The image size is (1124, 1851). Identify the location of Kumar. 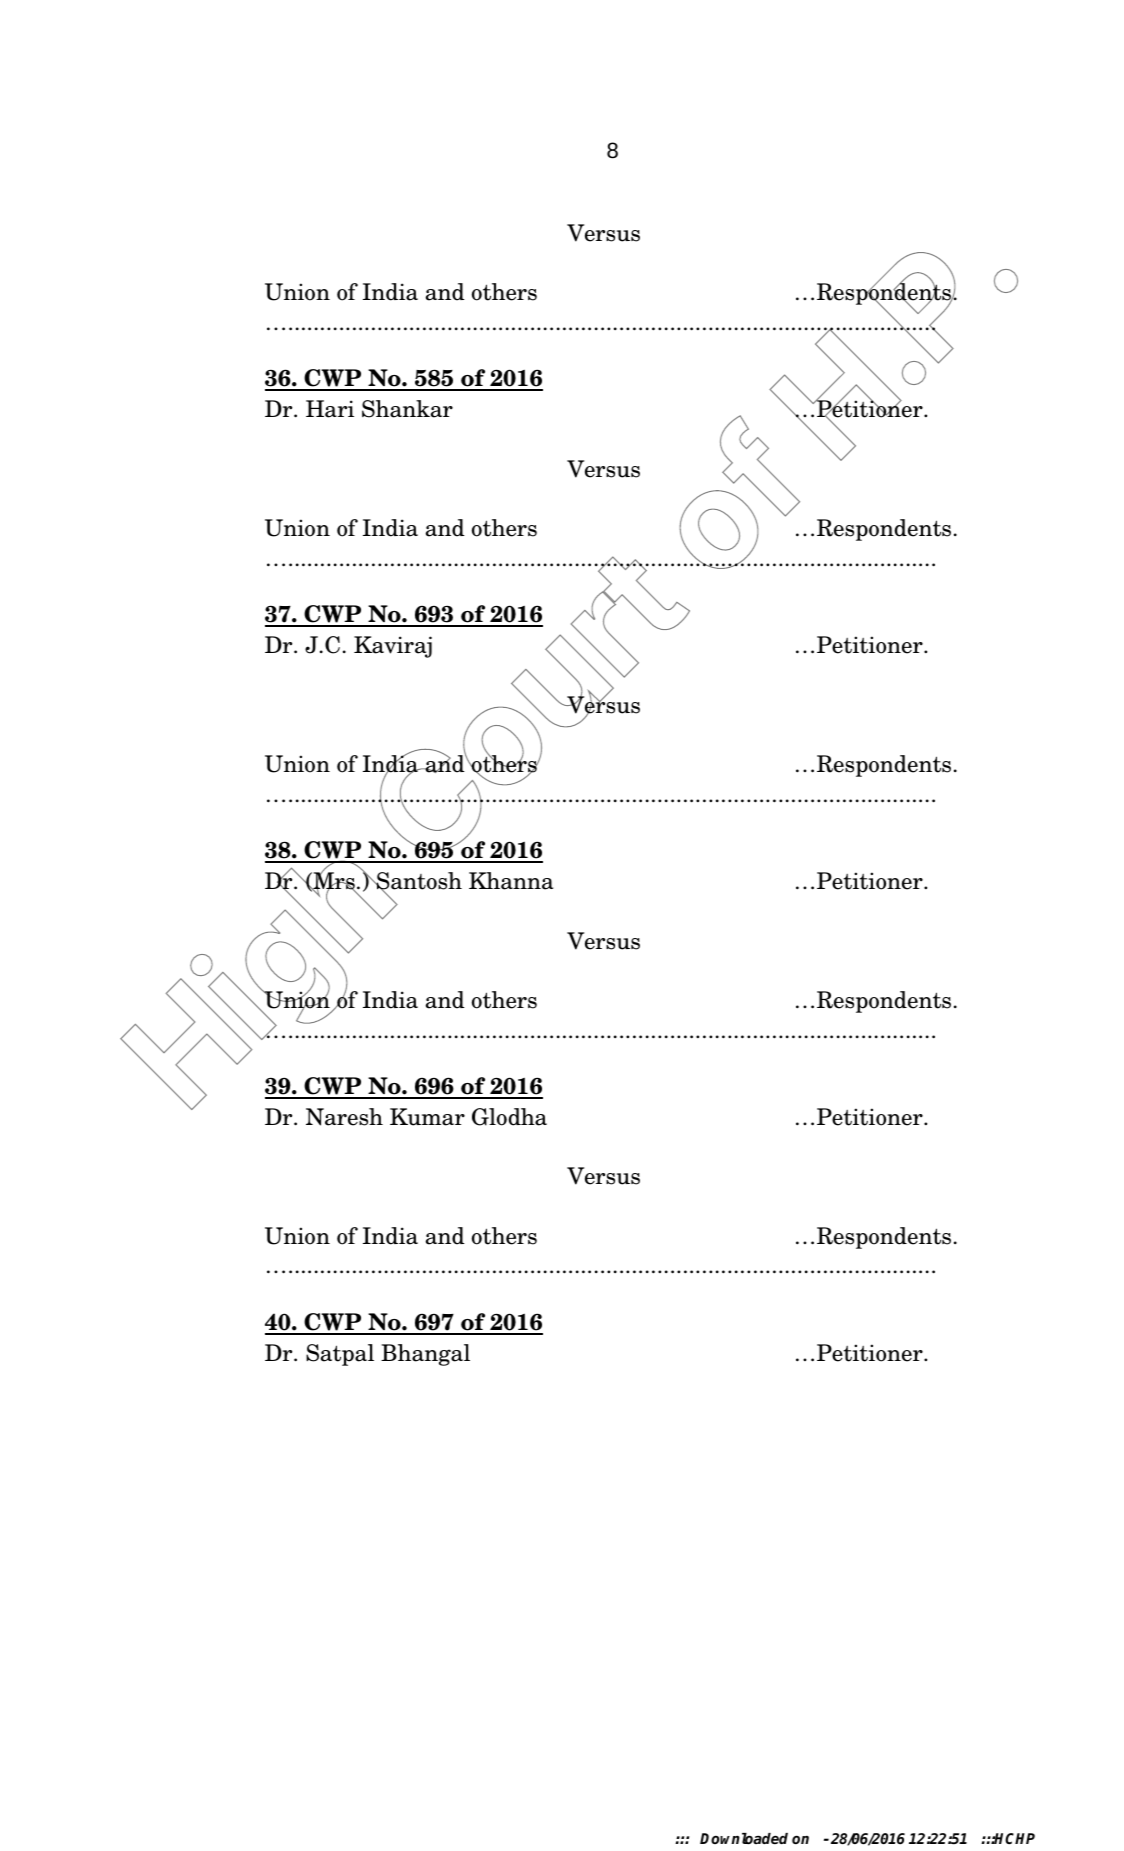
(427, 1117).
